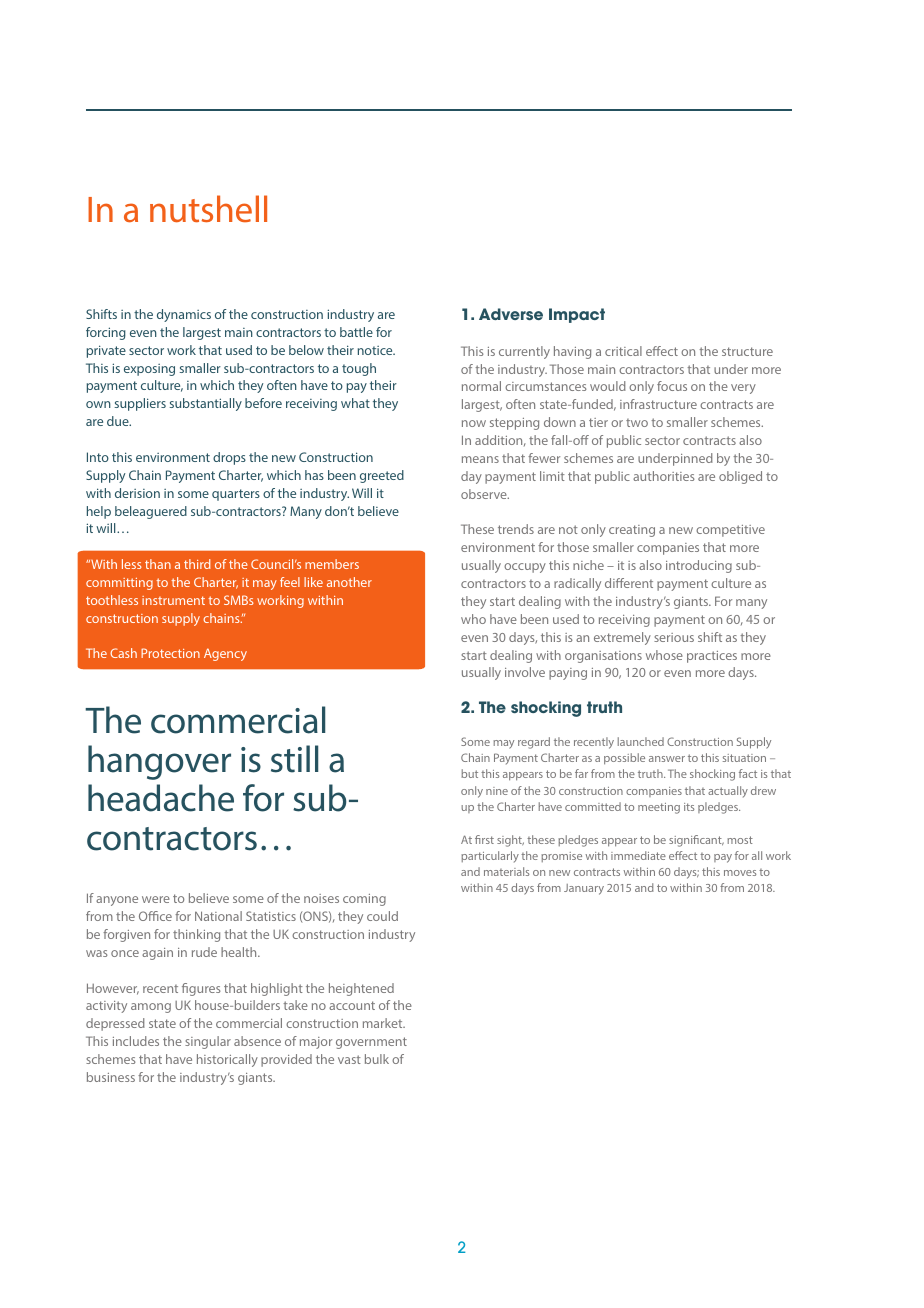 Image resolution: width=924 pixels, height=1308 pixels. What do you see at coordinates (511, 314) in the screenshot?
I see `Adverse` at bounding box center [511, 314].
